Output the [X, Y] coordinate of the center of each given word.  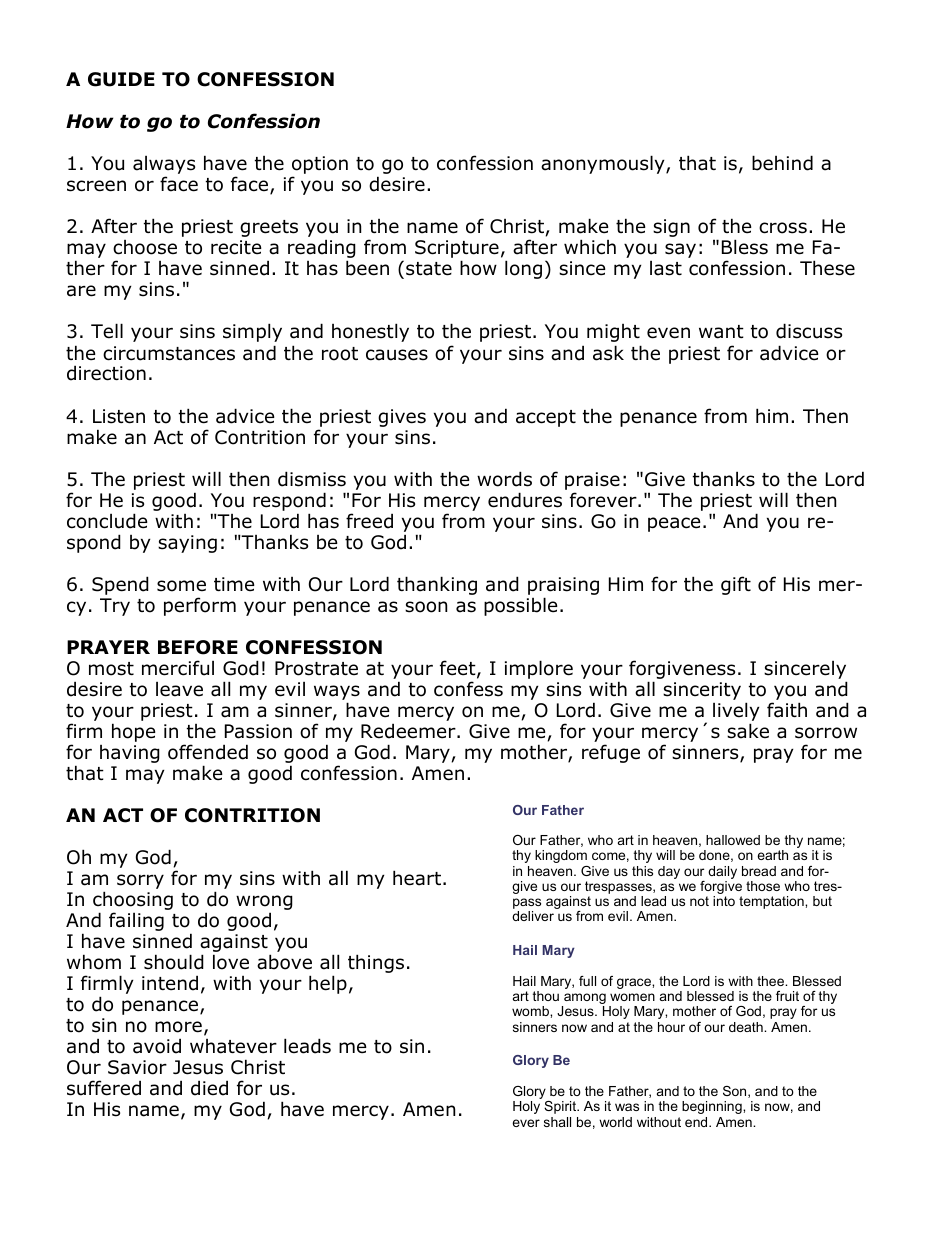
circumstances [169, 353]
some [181, 586]
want [721, 332]
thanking [437, 585]
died [209, 1088]
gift [736, 585]
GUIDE [121, 79]
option [320, 166]
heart [417, 878]
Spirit [561, 1107]
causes [397, 355]
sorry [140, 881]
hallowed [733, 840]
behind [782, 163]
